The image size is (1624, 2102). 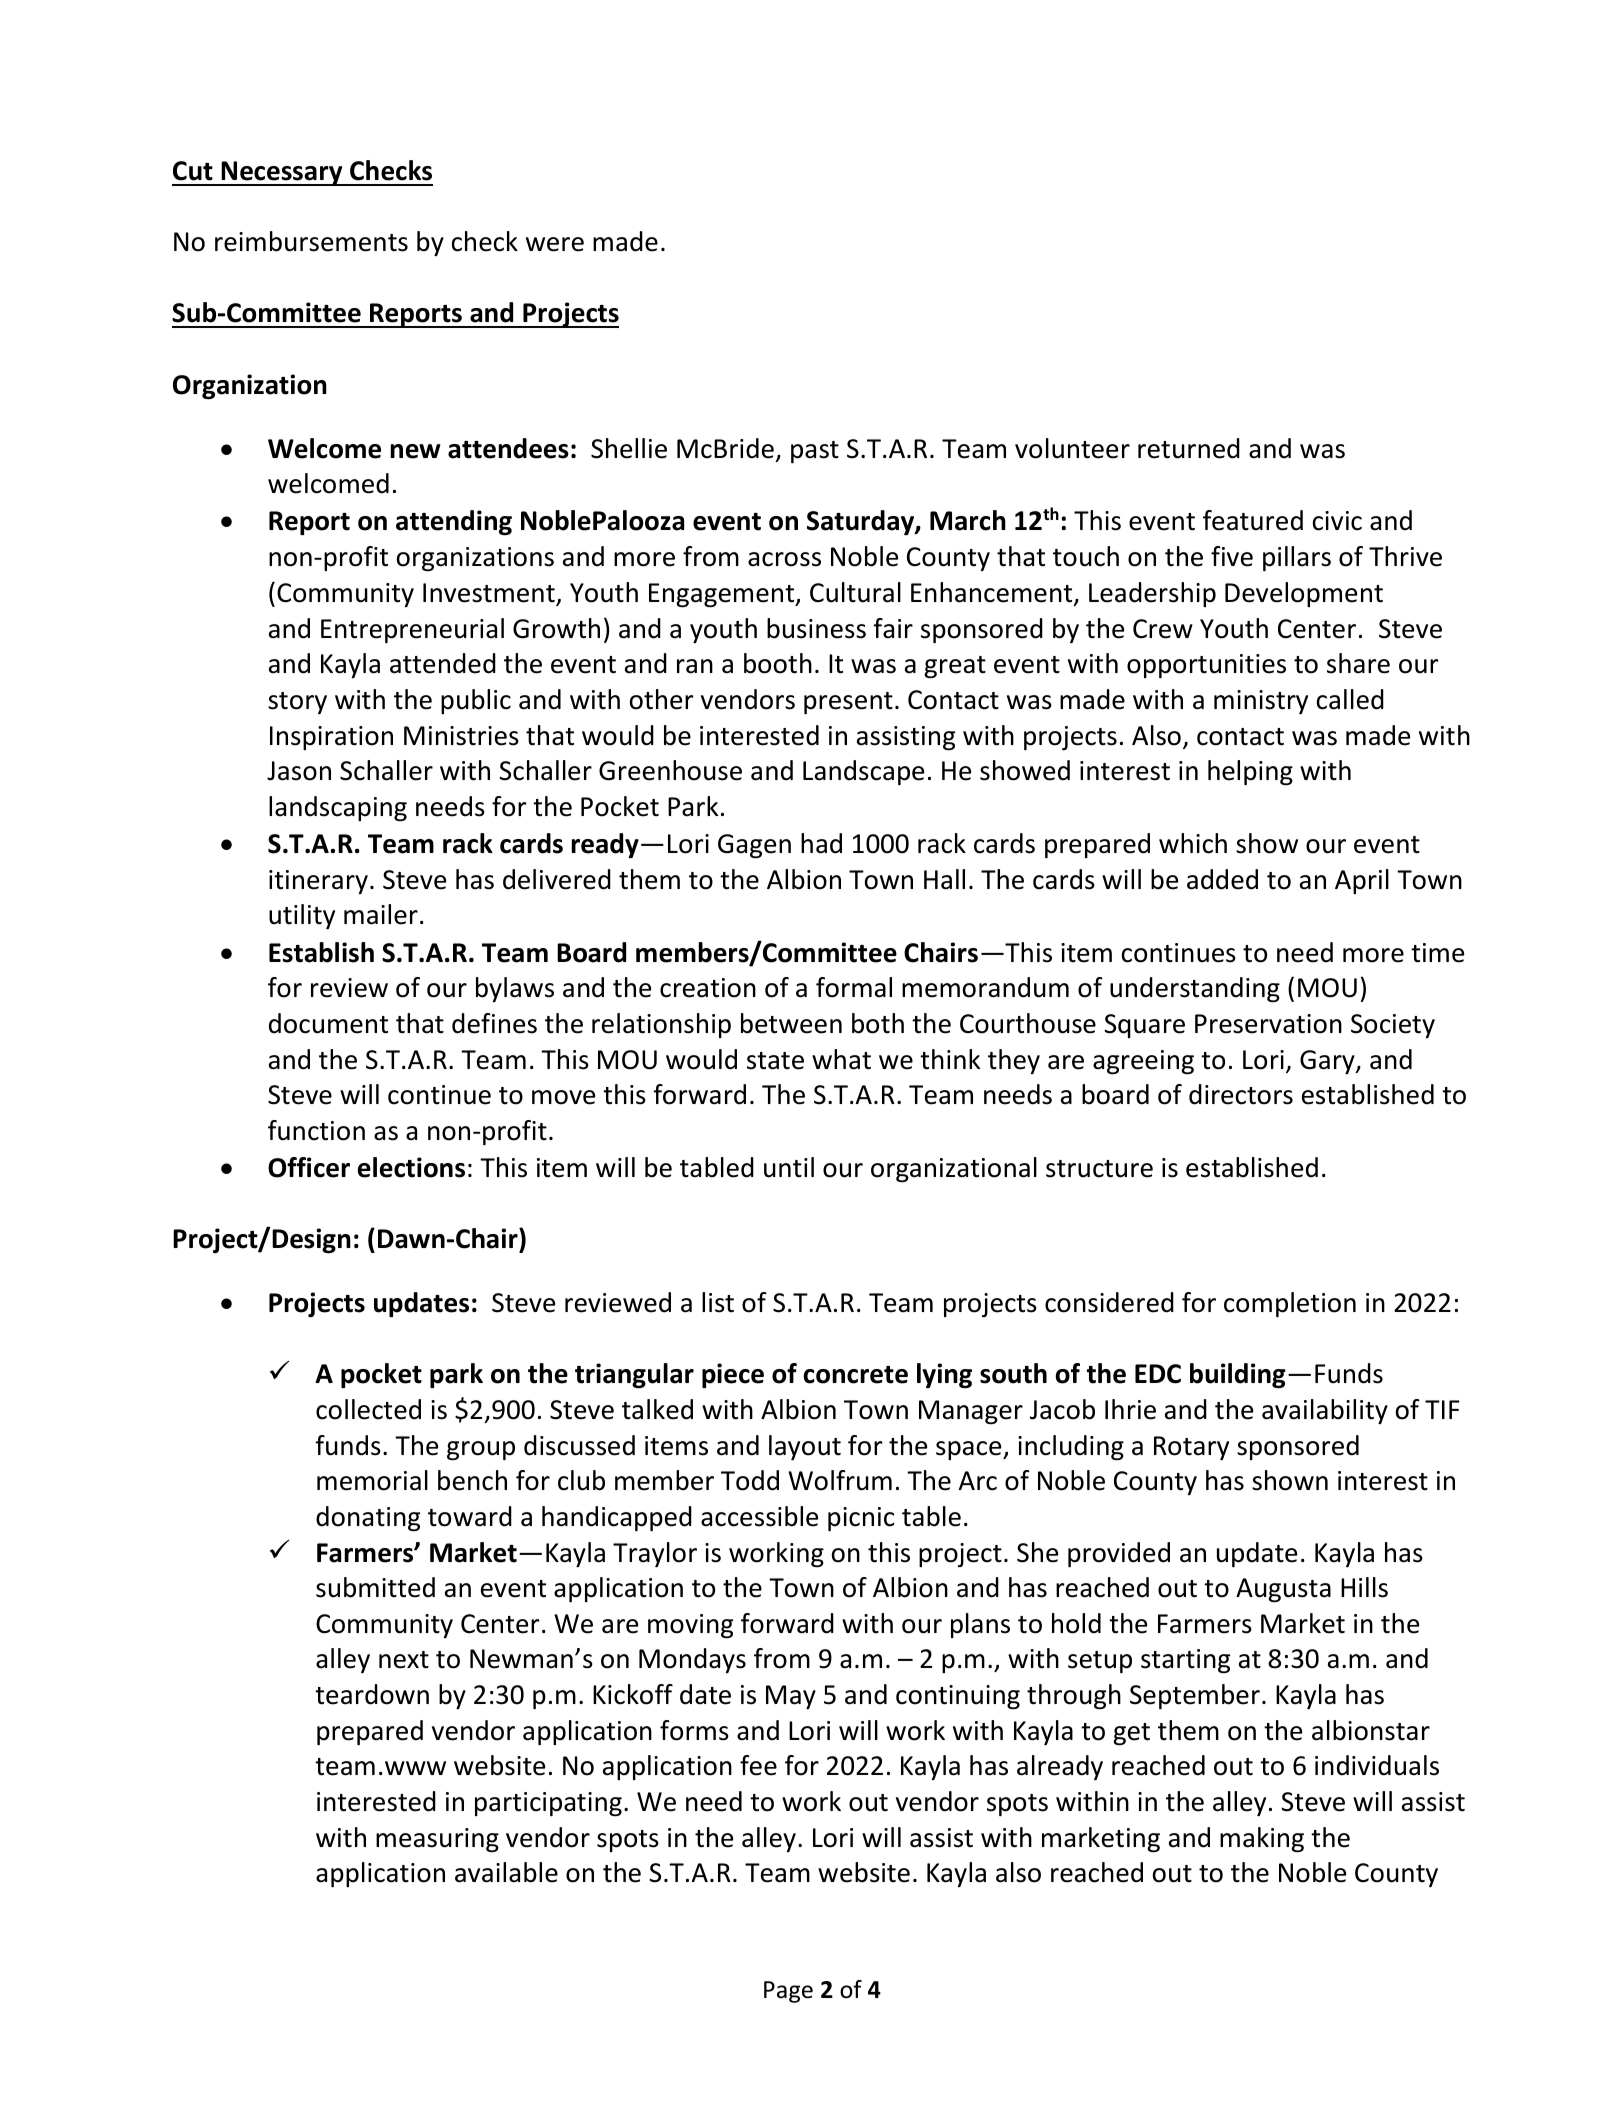 I want to click on measuring, so click(x=437, y=1840).
